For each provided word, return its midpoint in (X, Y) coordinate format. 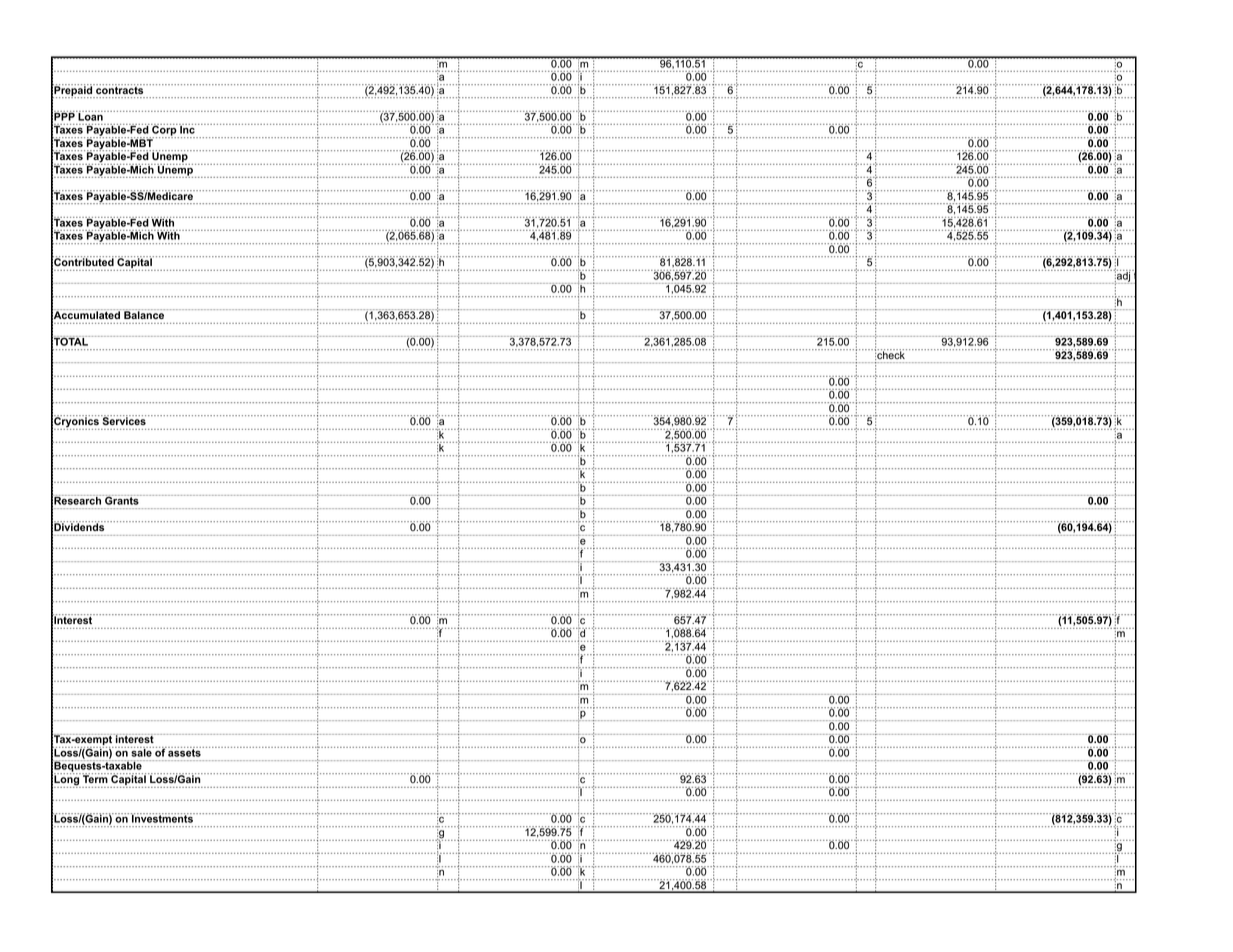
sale (142, 752)
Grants (122, 500)
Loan (90, 116)
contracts (119, 89)
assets (184, 752)
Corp (164, 131)
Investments (163, 818)
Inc (187, 129)
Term (95, 778)
